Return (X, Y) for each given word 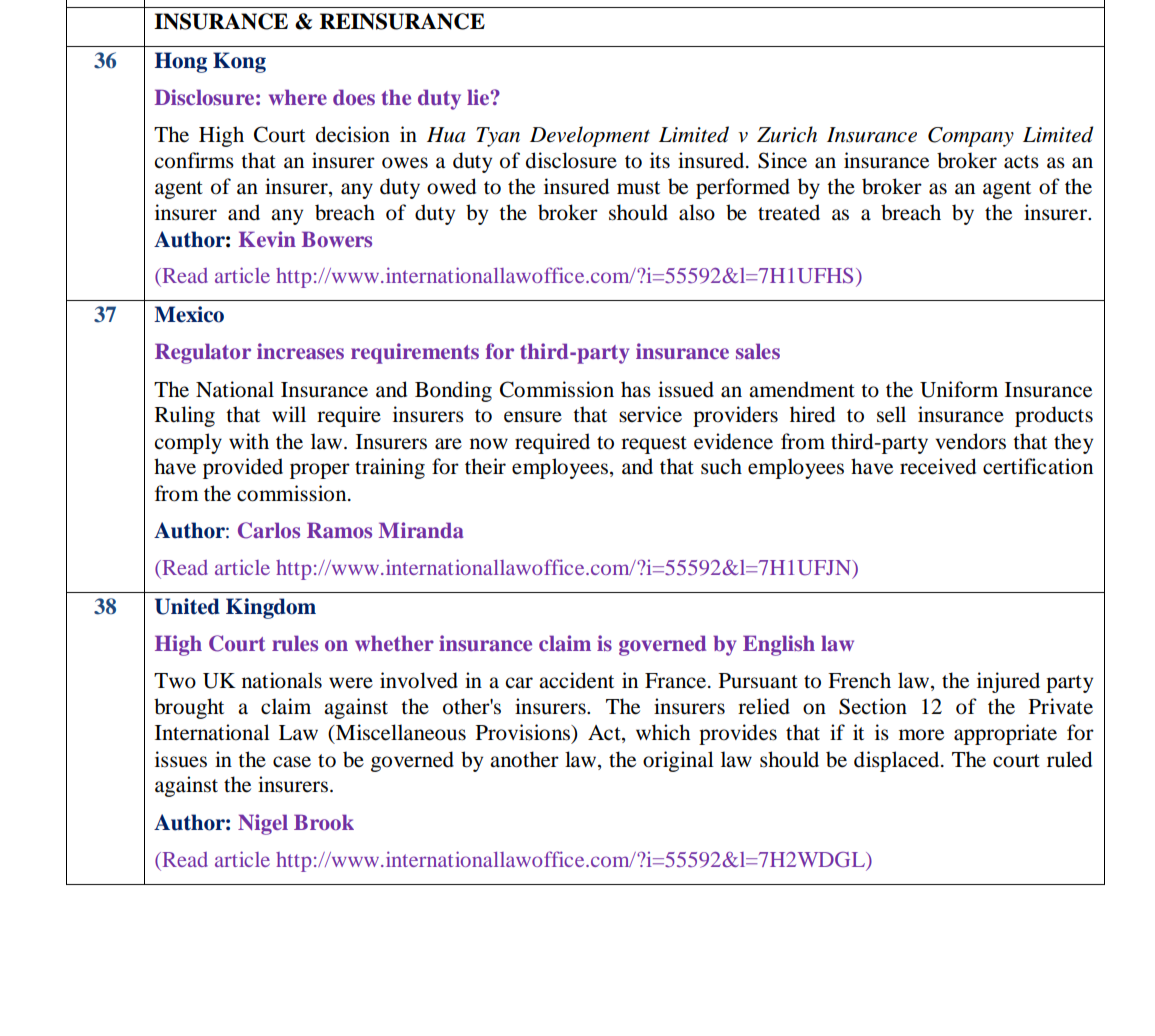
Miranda (421, 530)
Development (590, 136)
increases (300, 351)
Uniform (959, 389)
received (938, 466)
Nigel (263, 824)
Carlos (269, 530)
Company (971, 137)
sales (758, 351)
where (298, 97)
